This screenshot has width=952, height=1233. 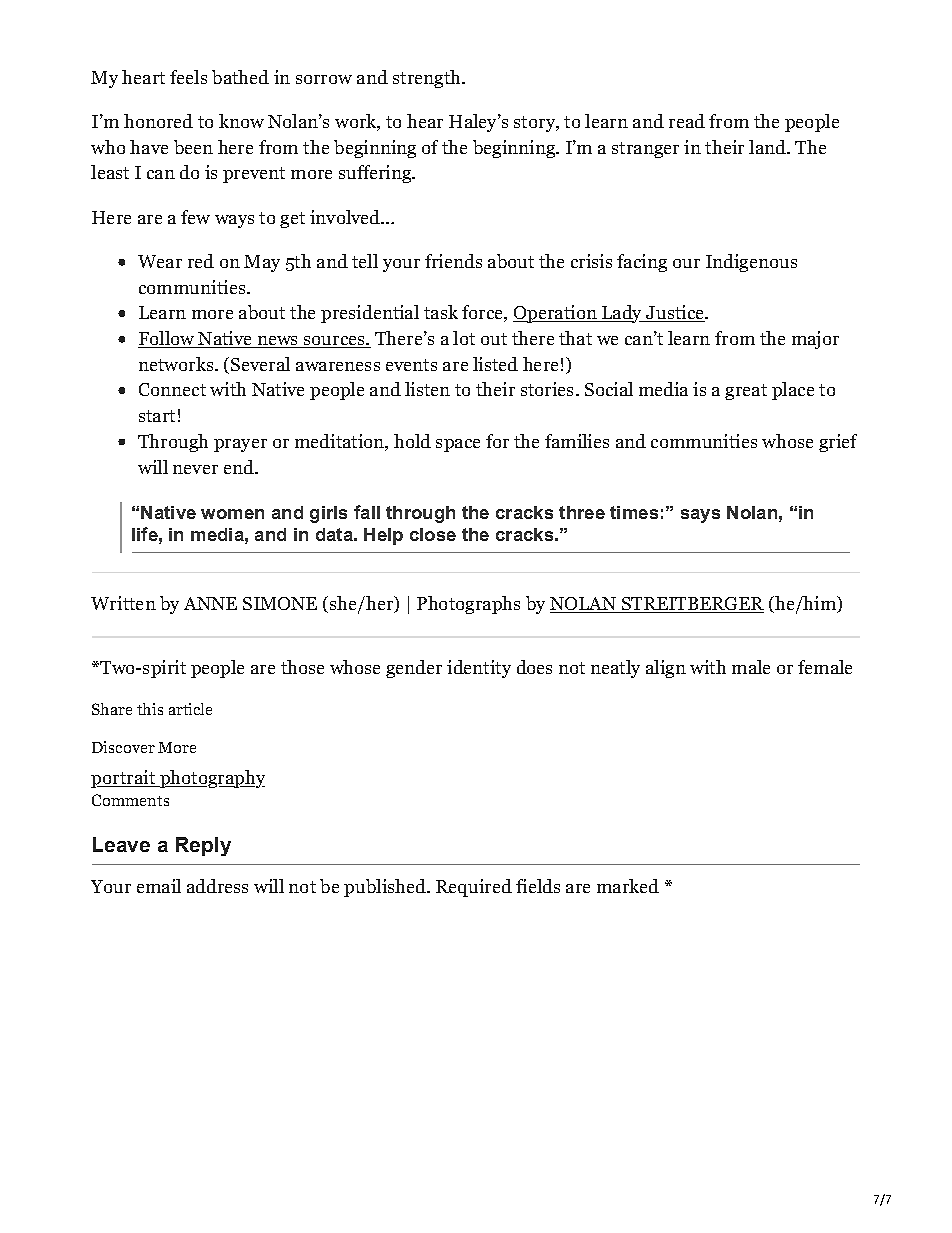 What do you see at coordinates (495, 364) in the screenshot?
I see `listed` at bounding box center [495, 364].
